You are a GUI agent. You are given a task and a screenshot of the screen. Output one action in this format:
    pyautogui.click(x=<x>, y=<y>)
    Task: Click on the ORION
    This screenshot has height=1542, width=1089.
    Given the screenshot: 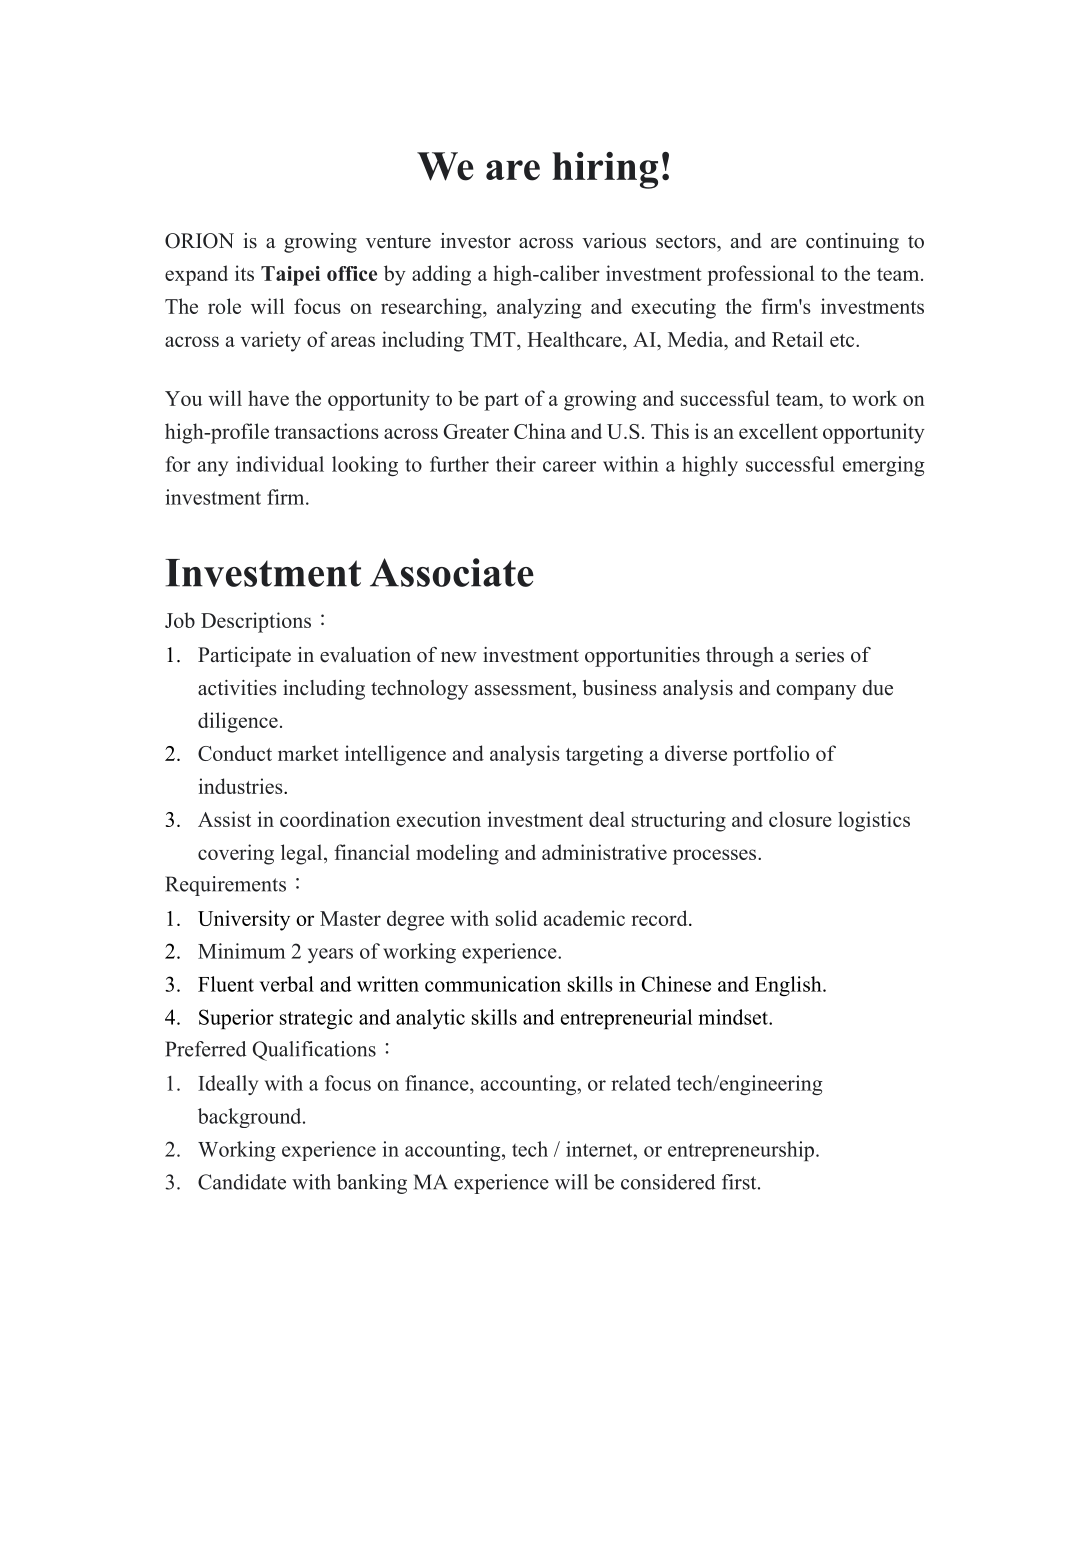 What is the action you would take?
    pyautogui.click(x=199, y=241)
